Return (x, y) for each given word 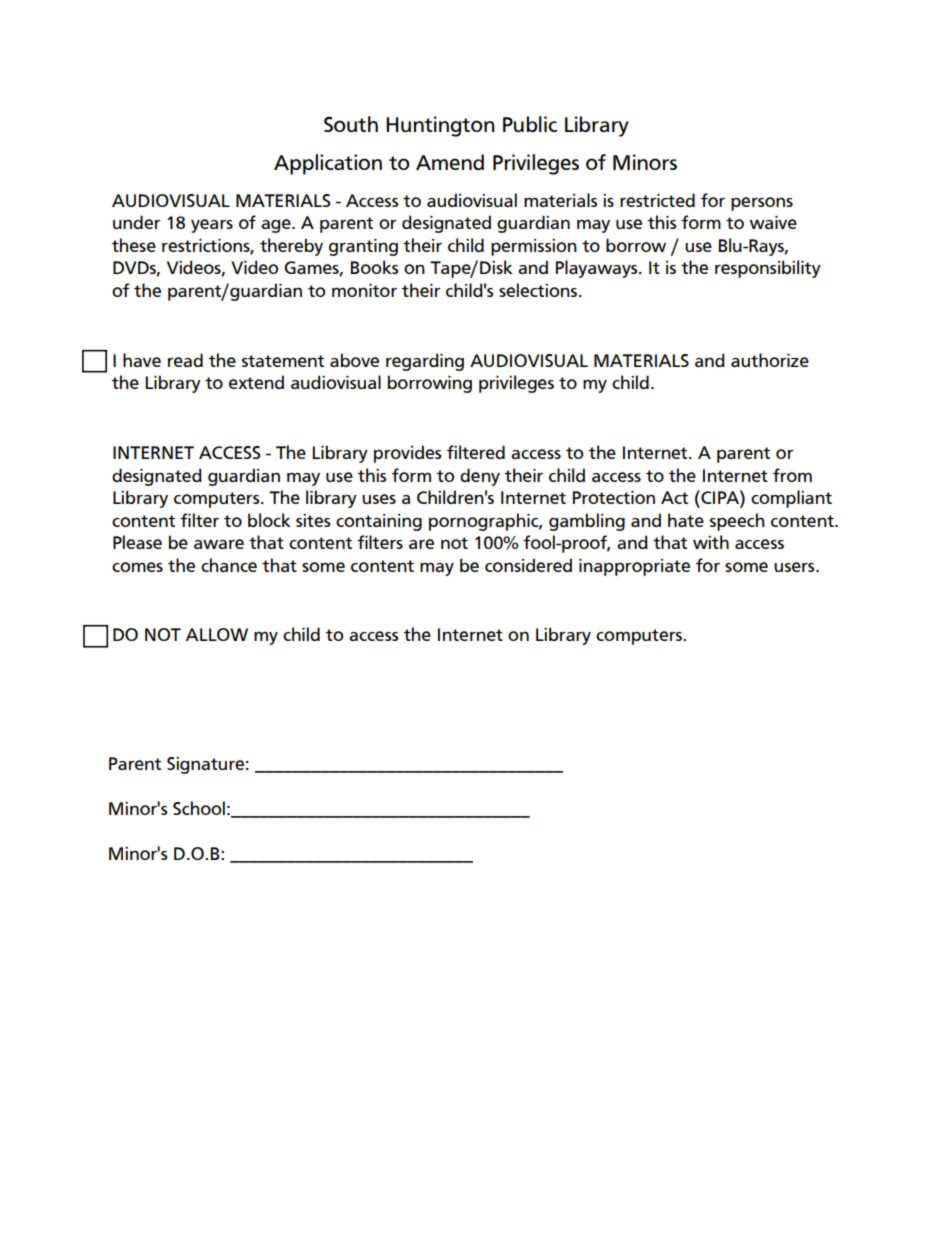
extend (256, 382)
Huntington (440, 126)
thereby (291, 247)
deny (480, 477)
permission (534, 247)
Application (328, 164)
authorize (770, 360)
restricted (657, 200)
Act (674, 497)
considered (528, 565)
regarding (425, 362)
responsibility (768, 269)
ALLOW (217, 634)
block (269, 520)
